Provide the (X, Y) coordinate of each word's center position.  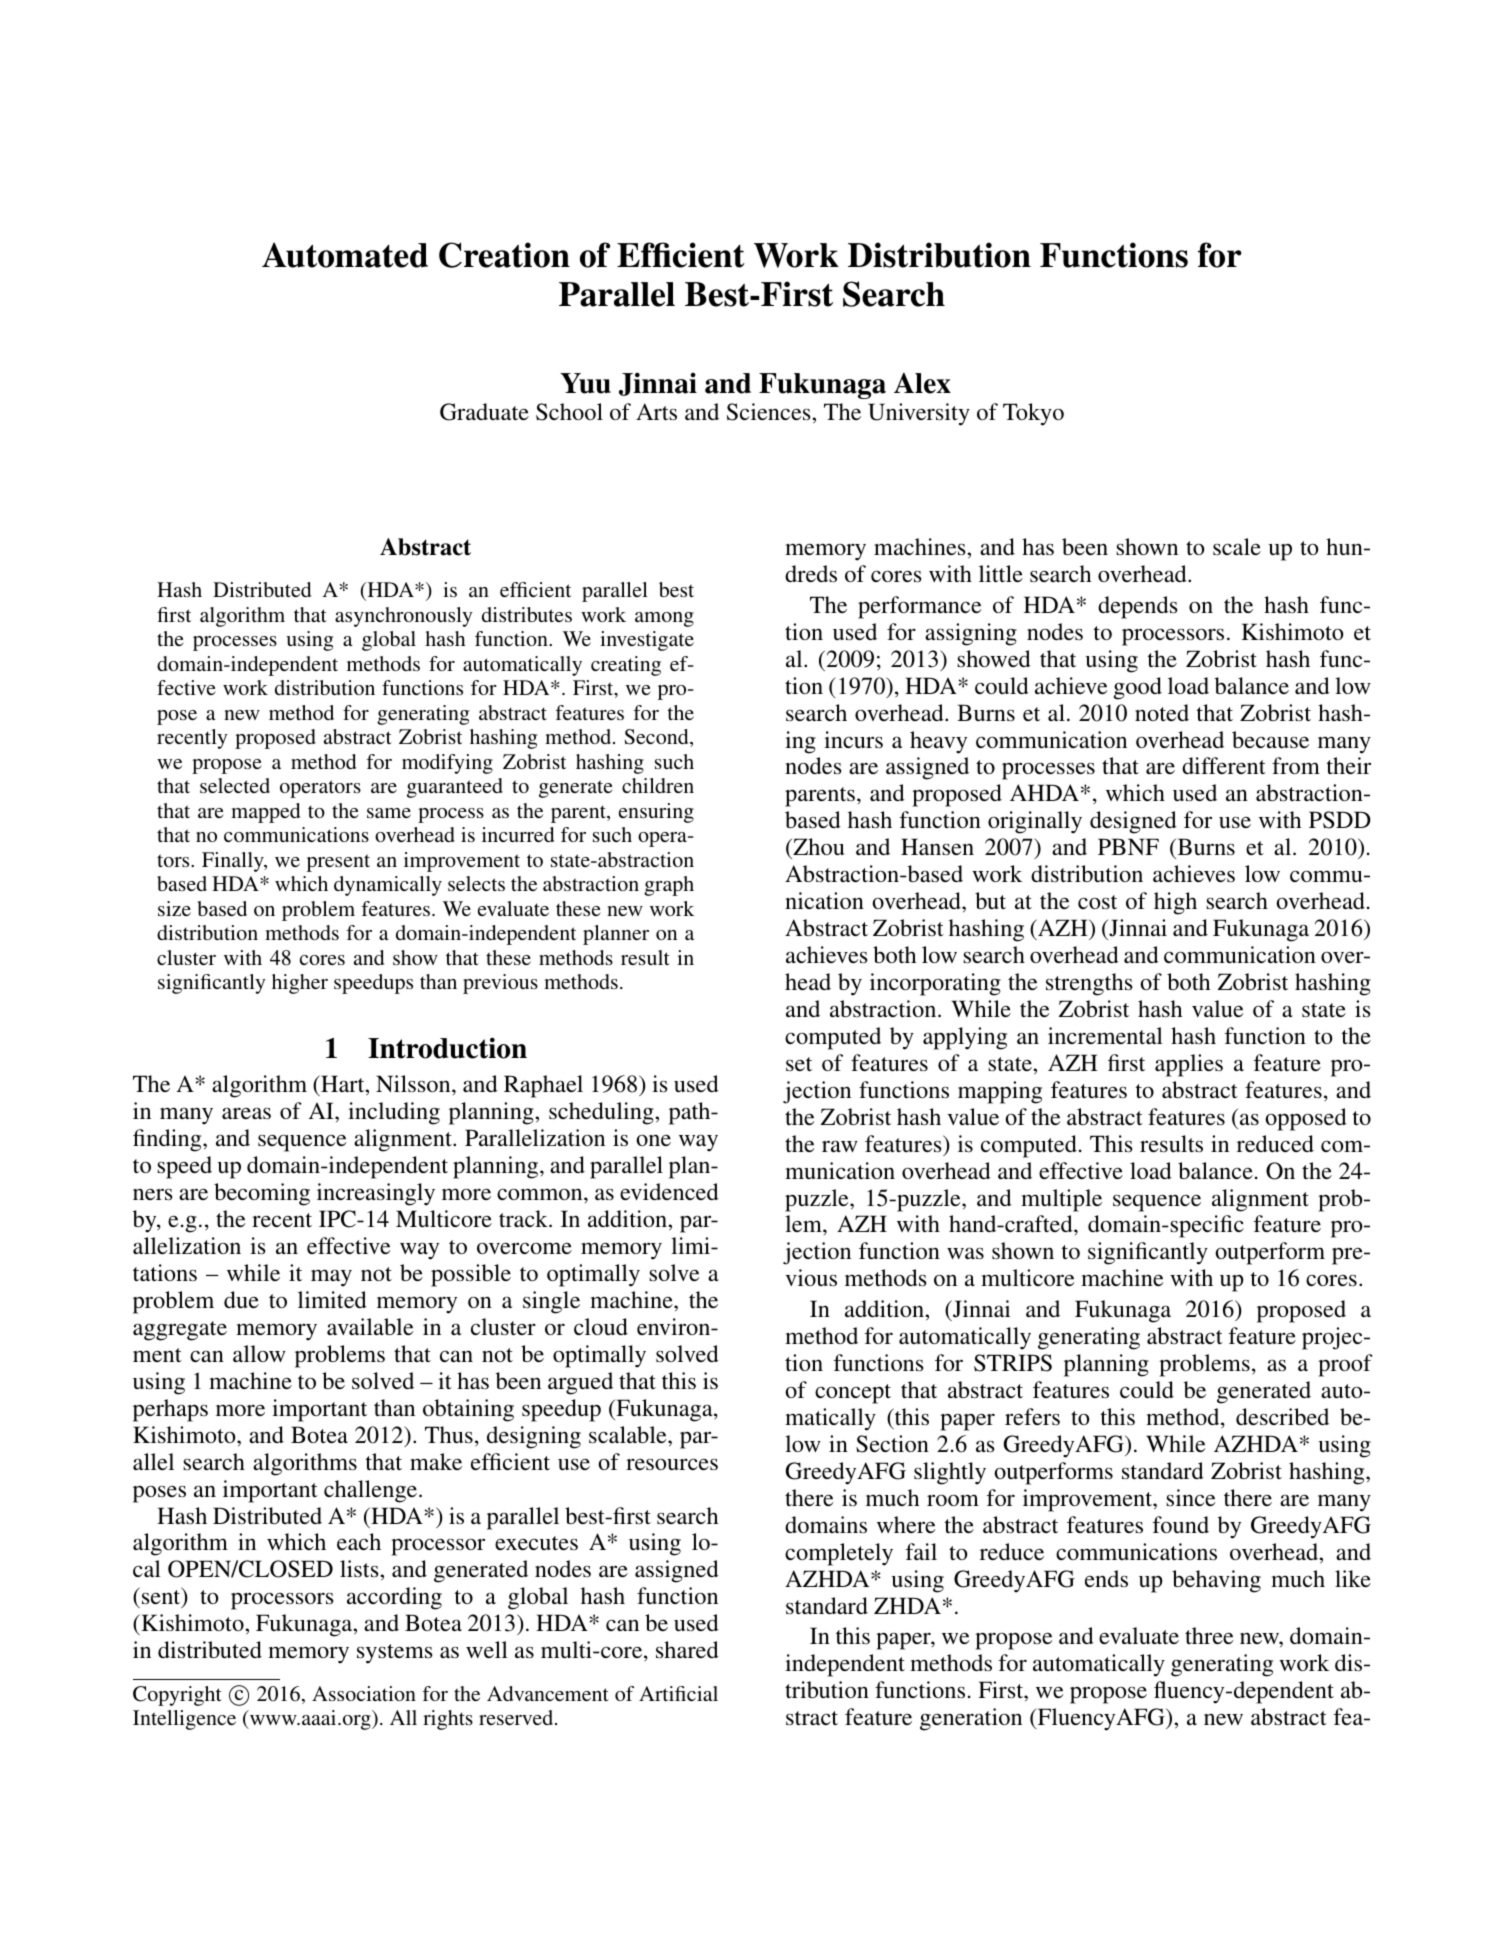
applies (1189, 1065)
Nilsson (414, 1083)
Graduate (484, 412)
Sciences (770, 412)
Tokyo (1033, 414)
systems (394, 1654)
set (799, 1064)
